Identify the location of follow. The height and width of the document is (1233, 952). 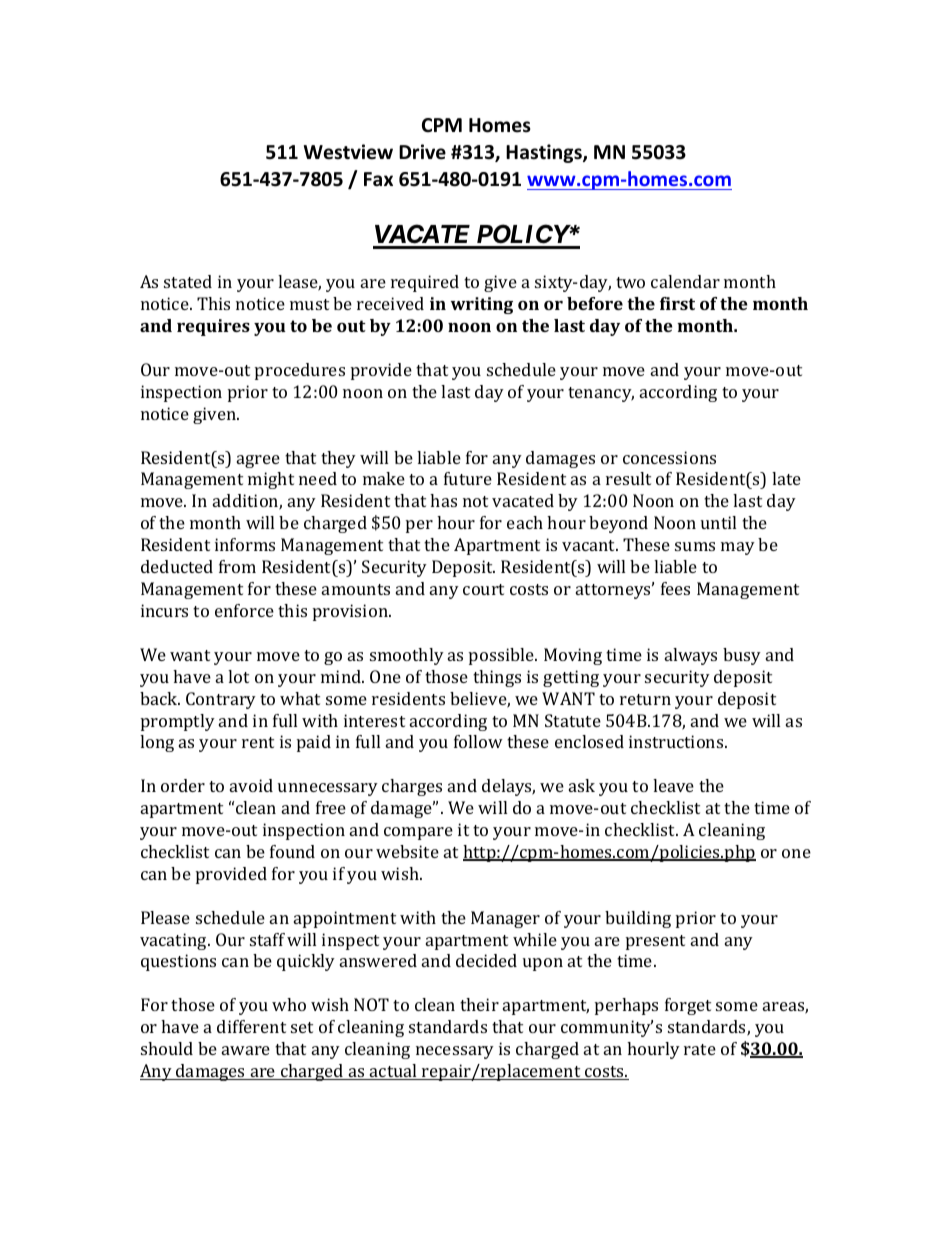
(478, 741).
